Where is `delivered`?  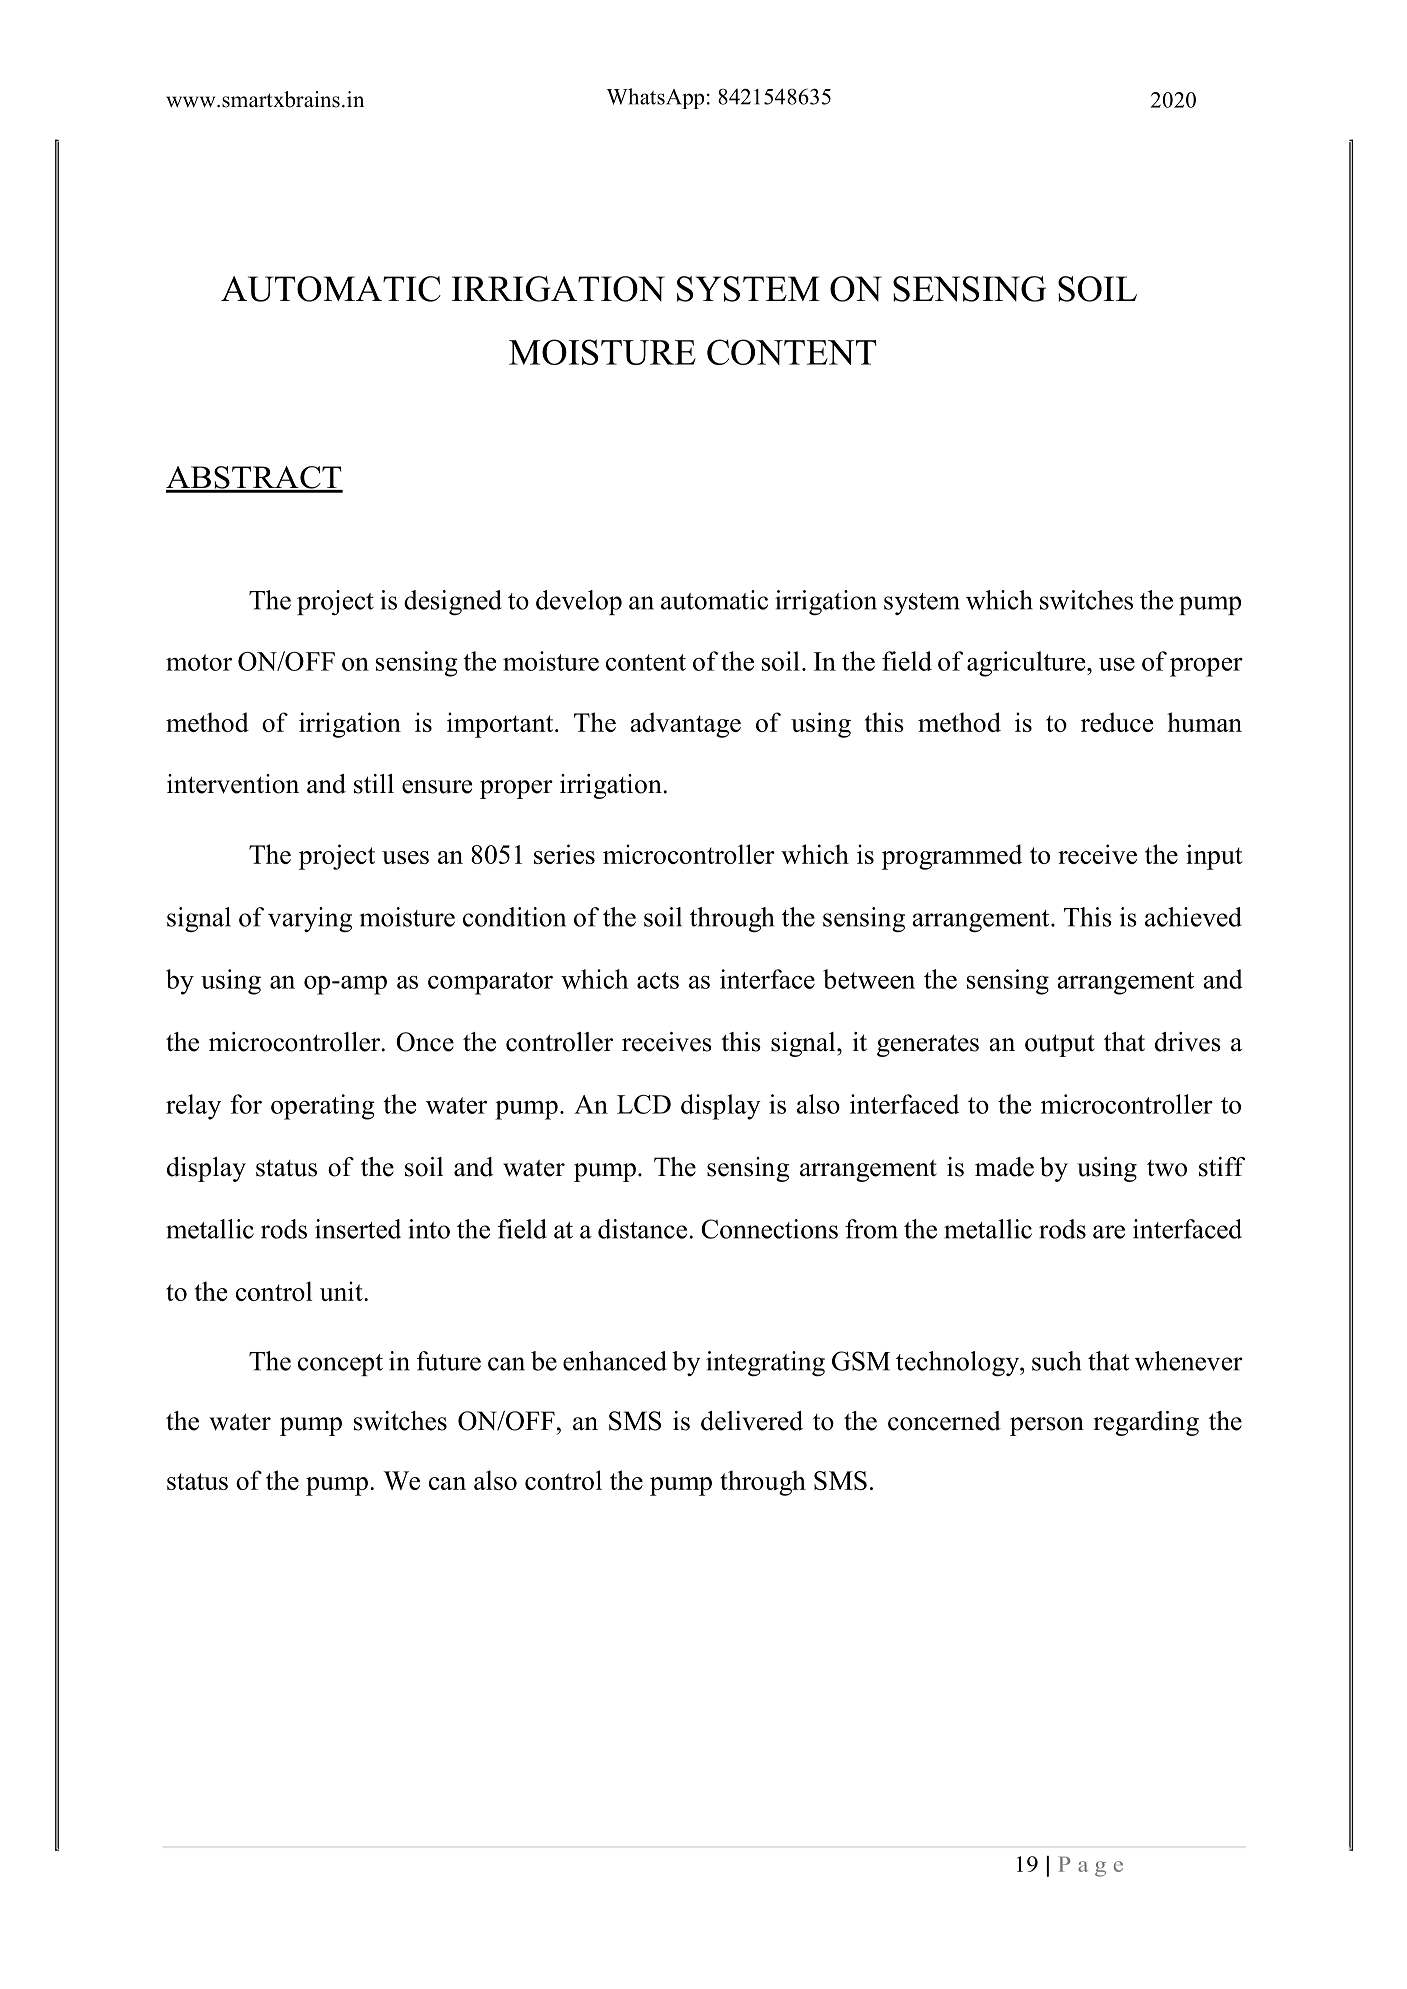 delivered is located at coordinates (752, 1421).
